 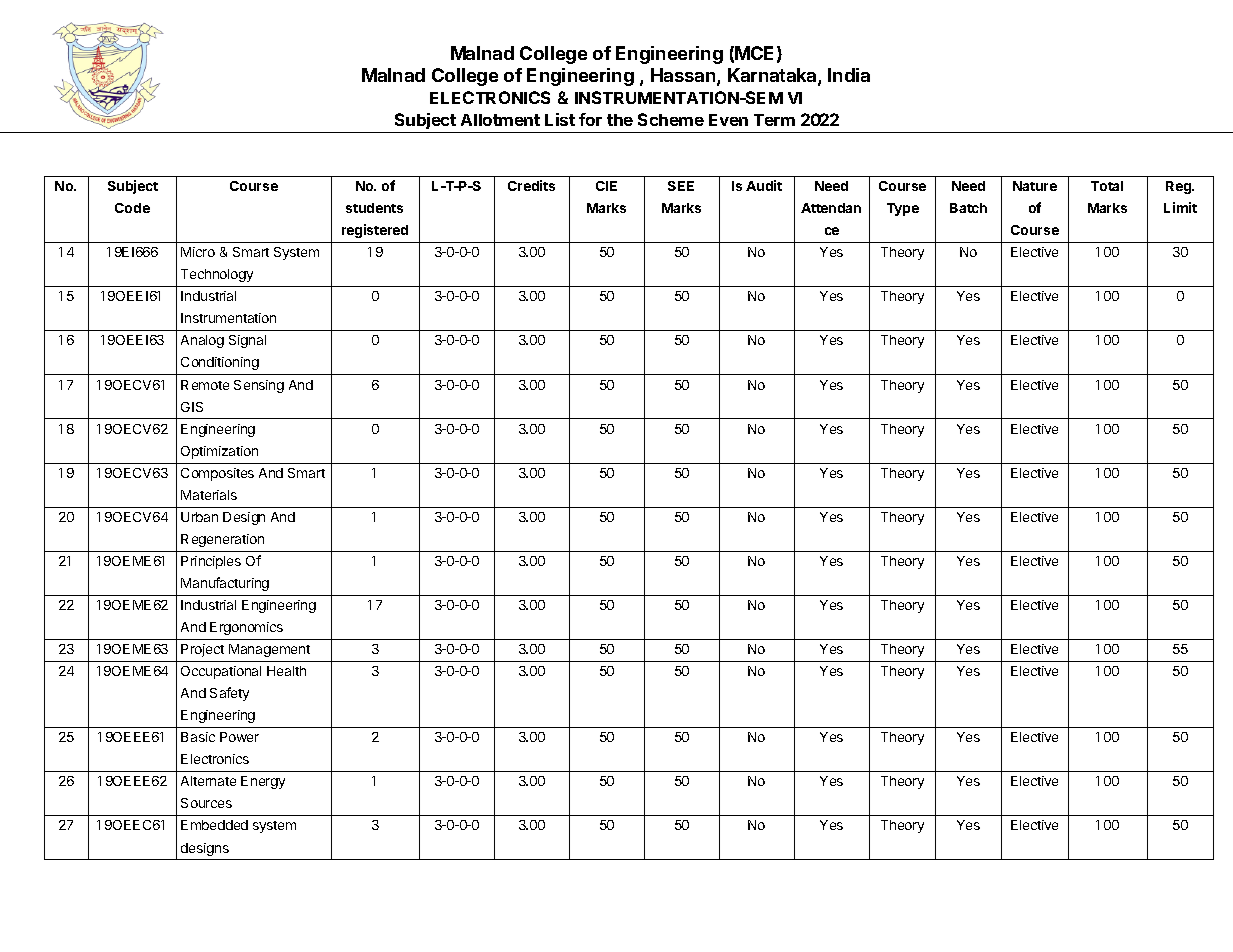 I want to click on Batch, so click(x=968, y=208).
